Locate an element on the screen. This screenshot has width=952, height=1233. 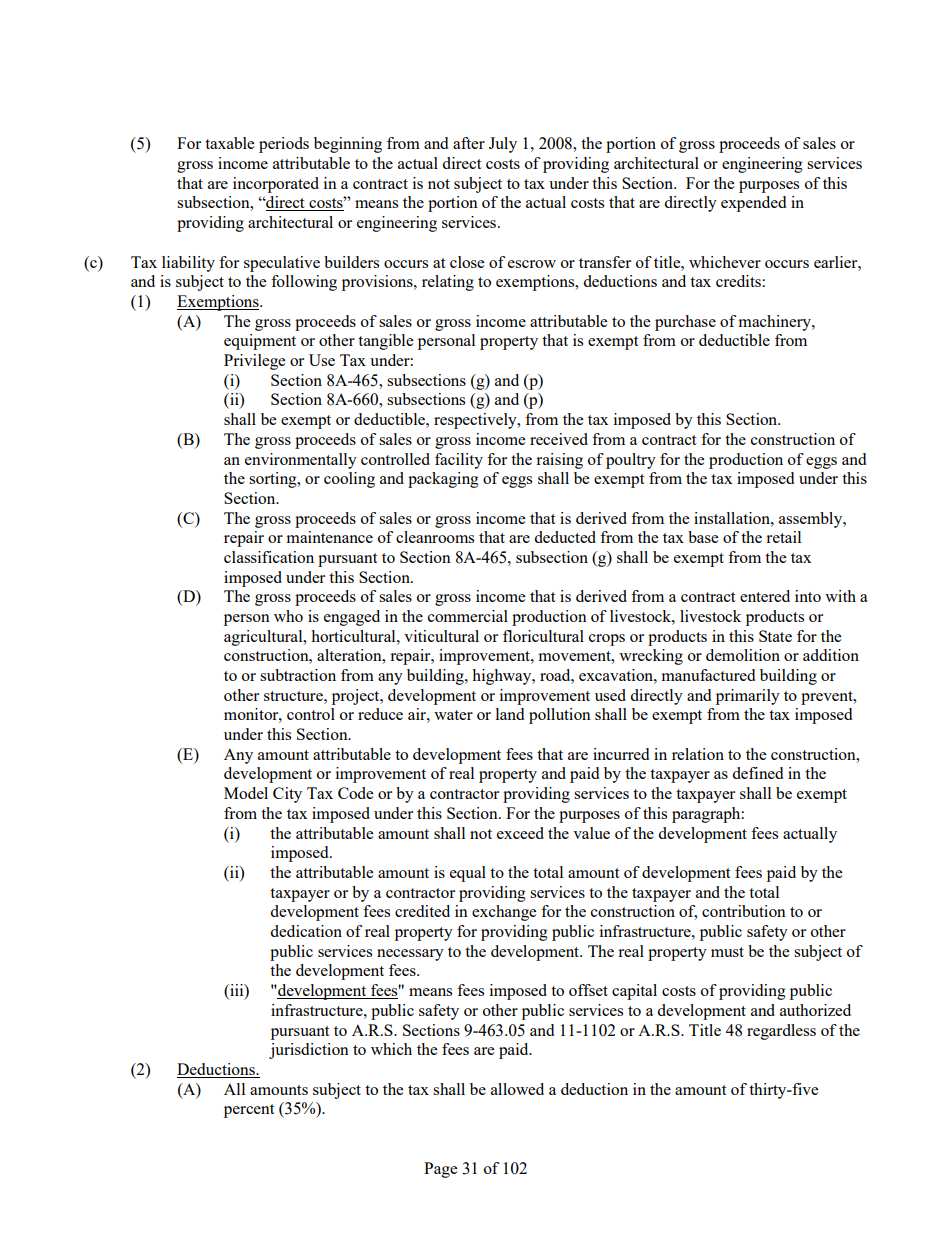
machinery is located at coordinates (776, 323).
